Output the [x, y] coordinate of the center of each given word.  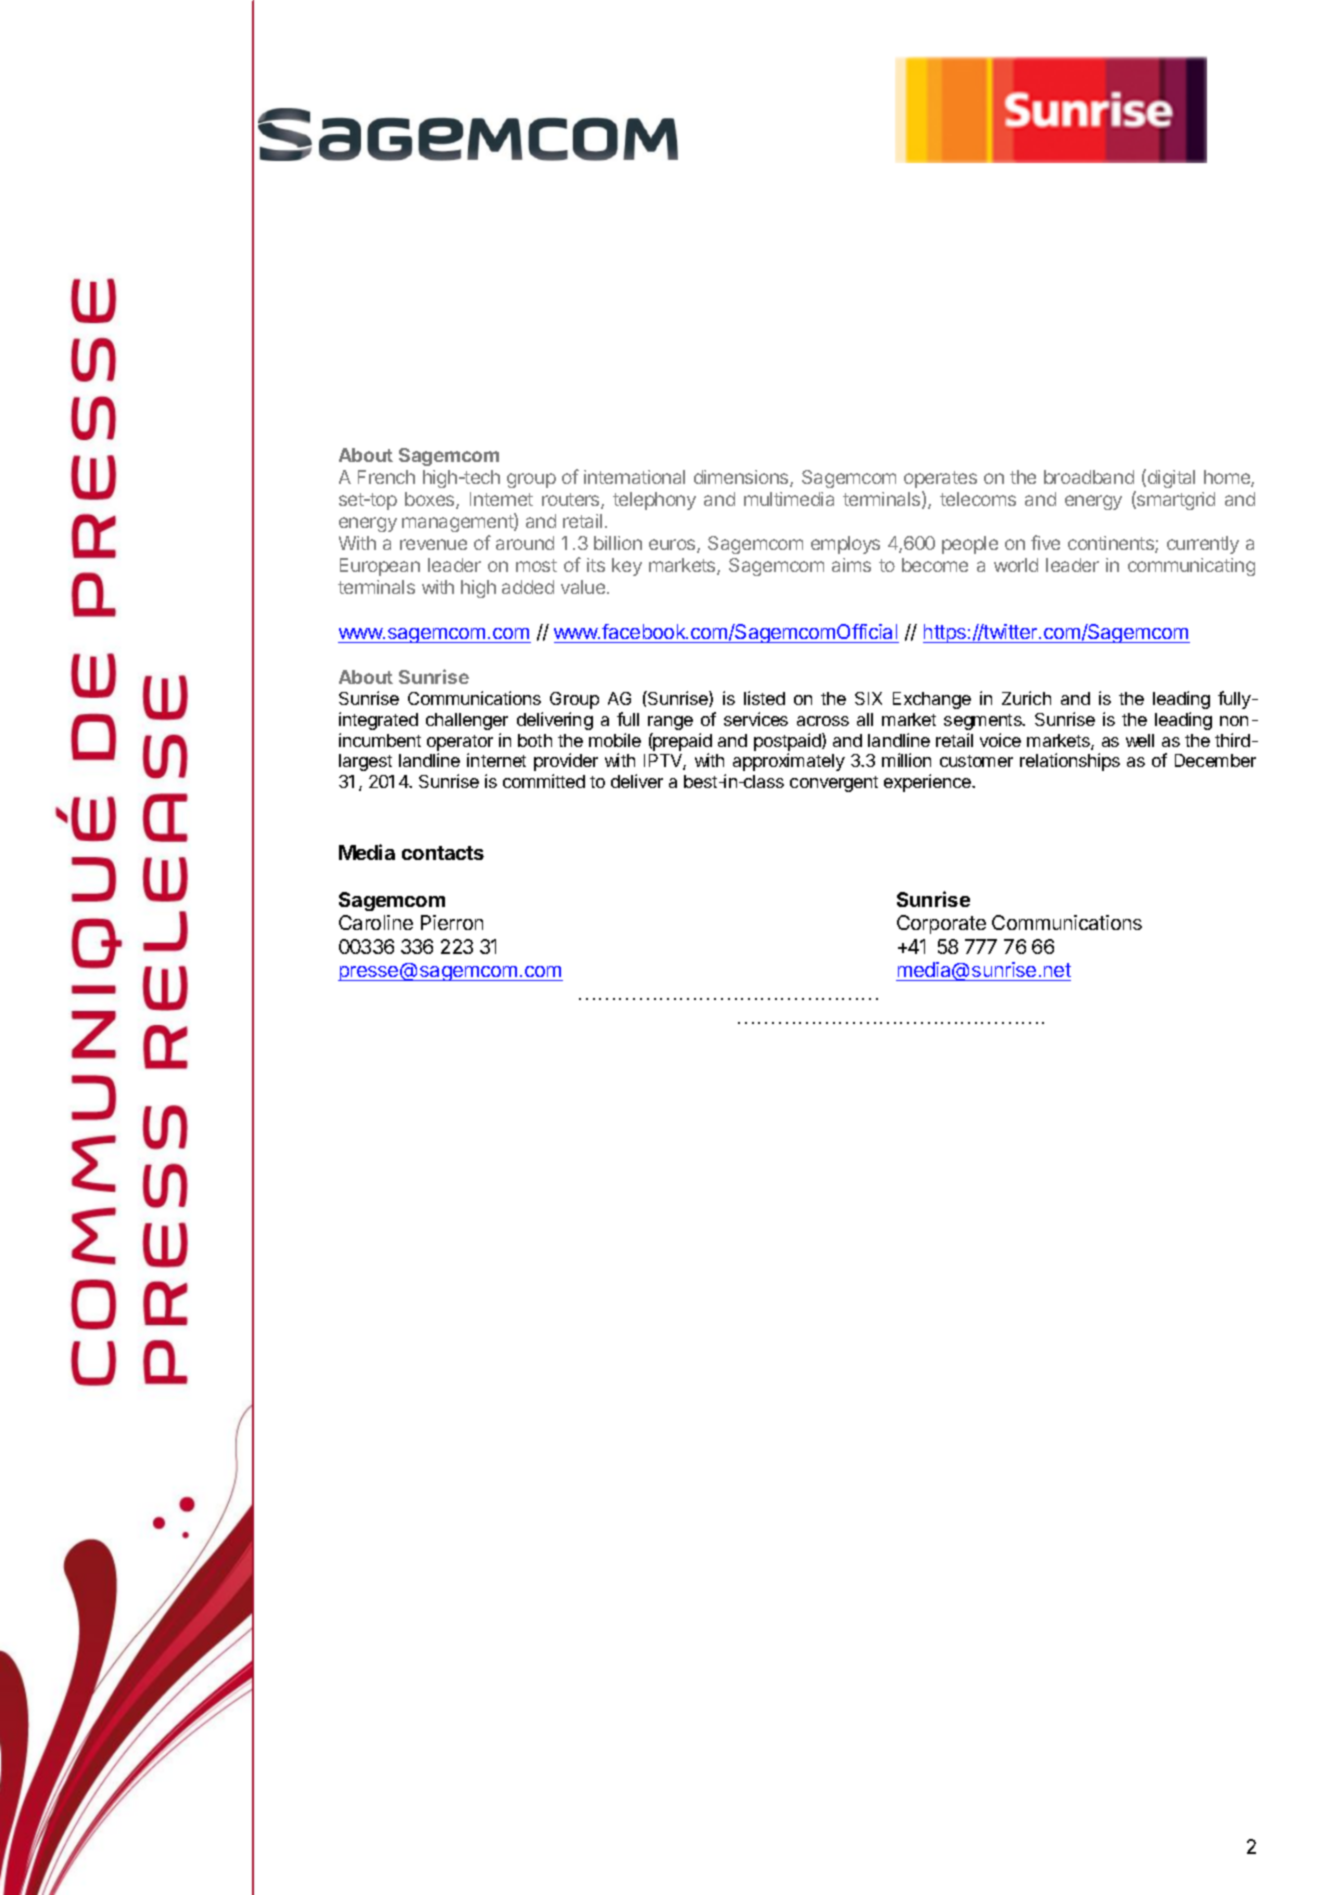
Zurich [1026, 698]
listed [764, 698]
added [528, 587]
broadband [1089, 477]
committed [544, 781]
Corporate [941, 924]
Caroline [376, 922]
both [535, 740]
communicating [1191, 567]
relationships [1070, 762]
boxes [431, 500]
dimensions [742, 478]
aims [851, 565]
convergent [834, 784]
